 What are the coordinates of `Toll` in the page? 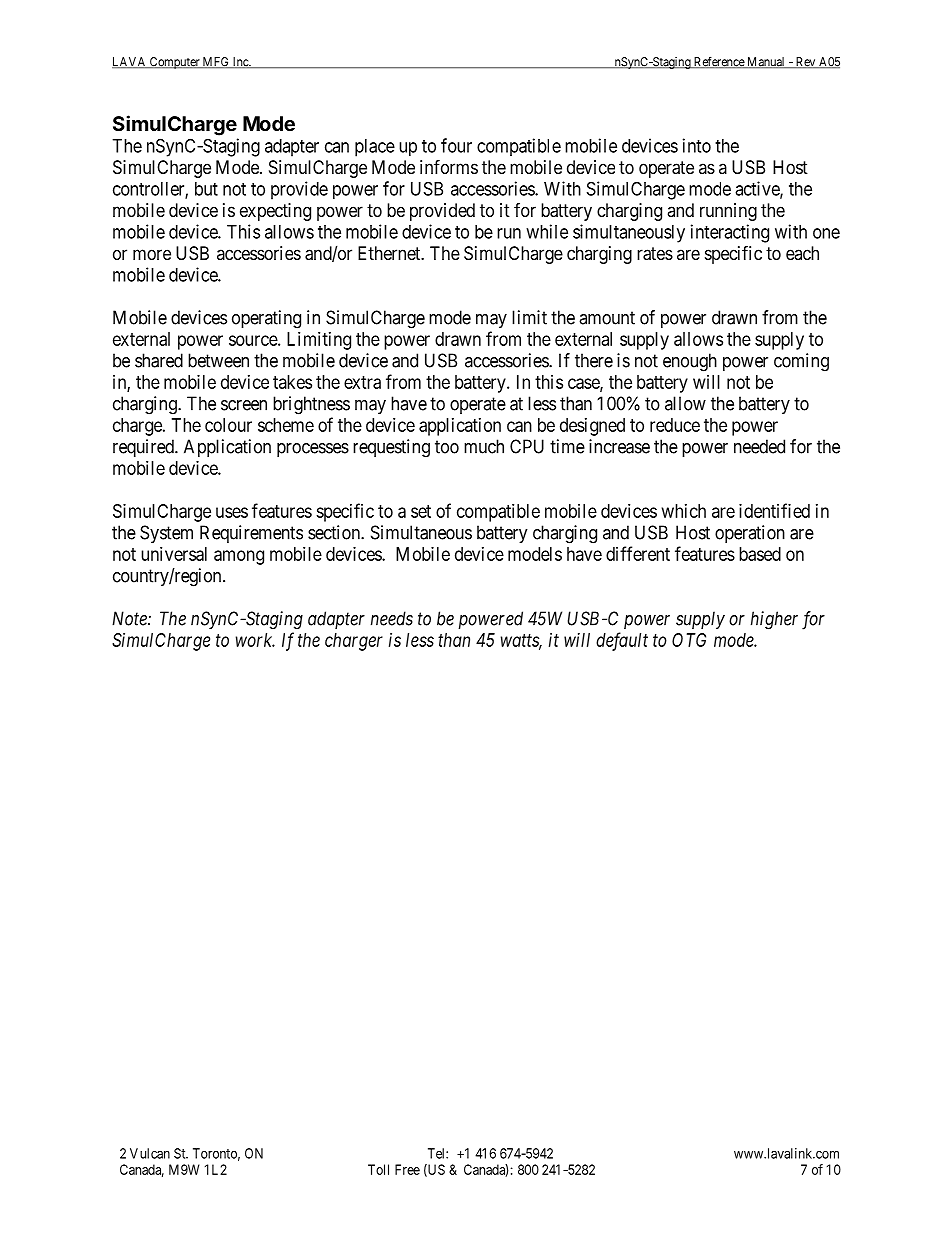 It's located at (378, 1169).
